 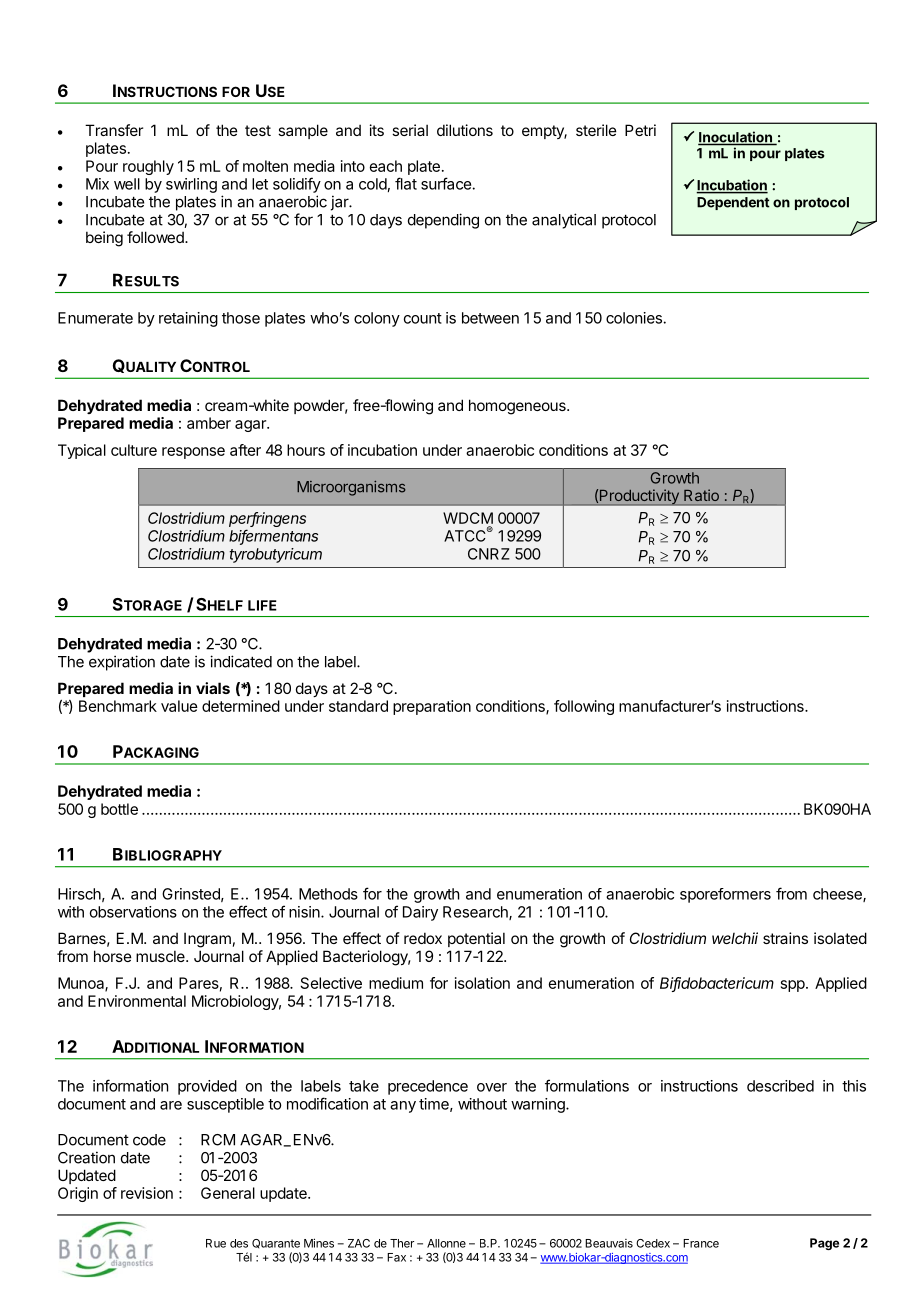 I want to click on amber, so click(x=209, y=423).
